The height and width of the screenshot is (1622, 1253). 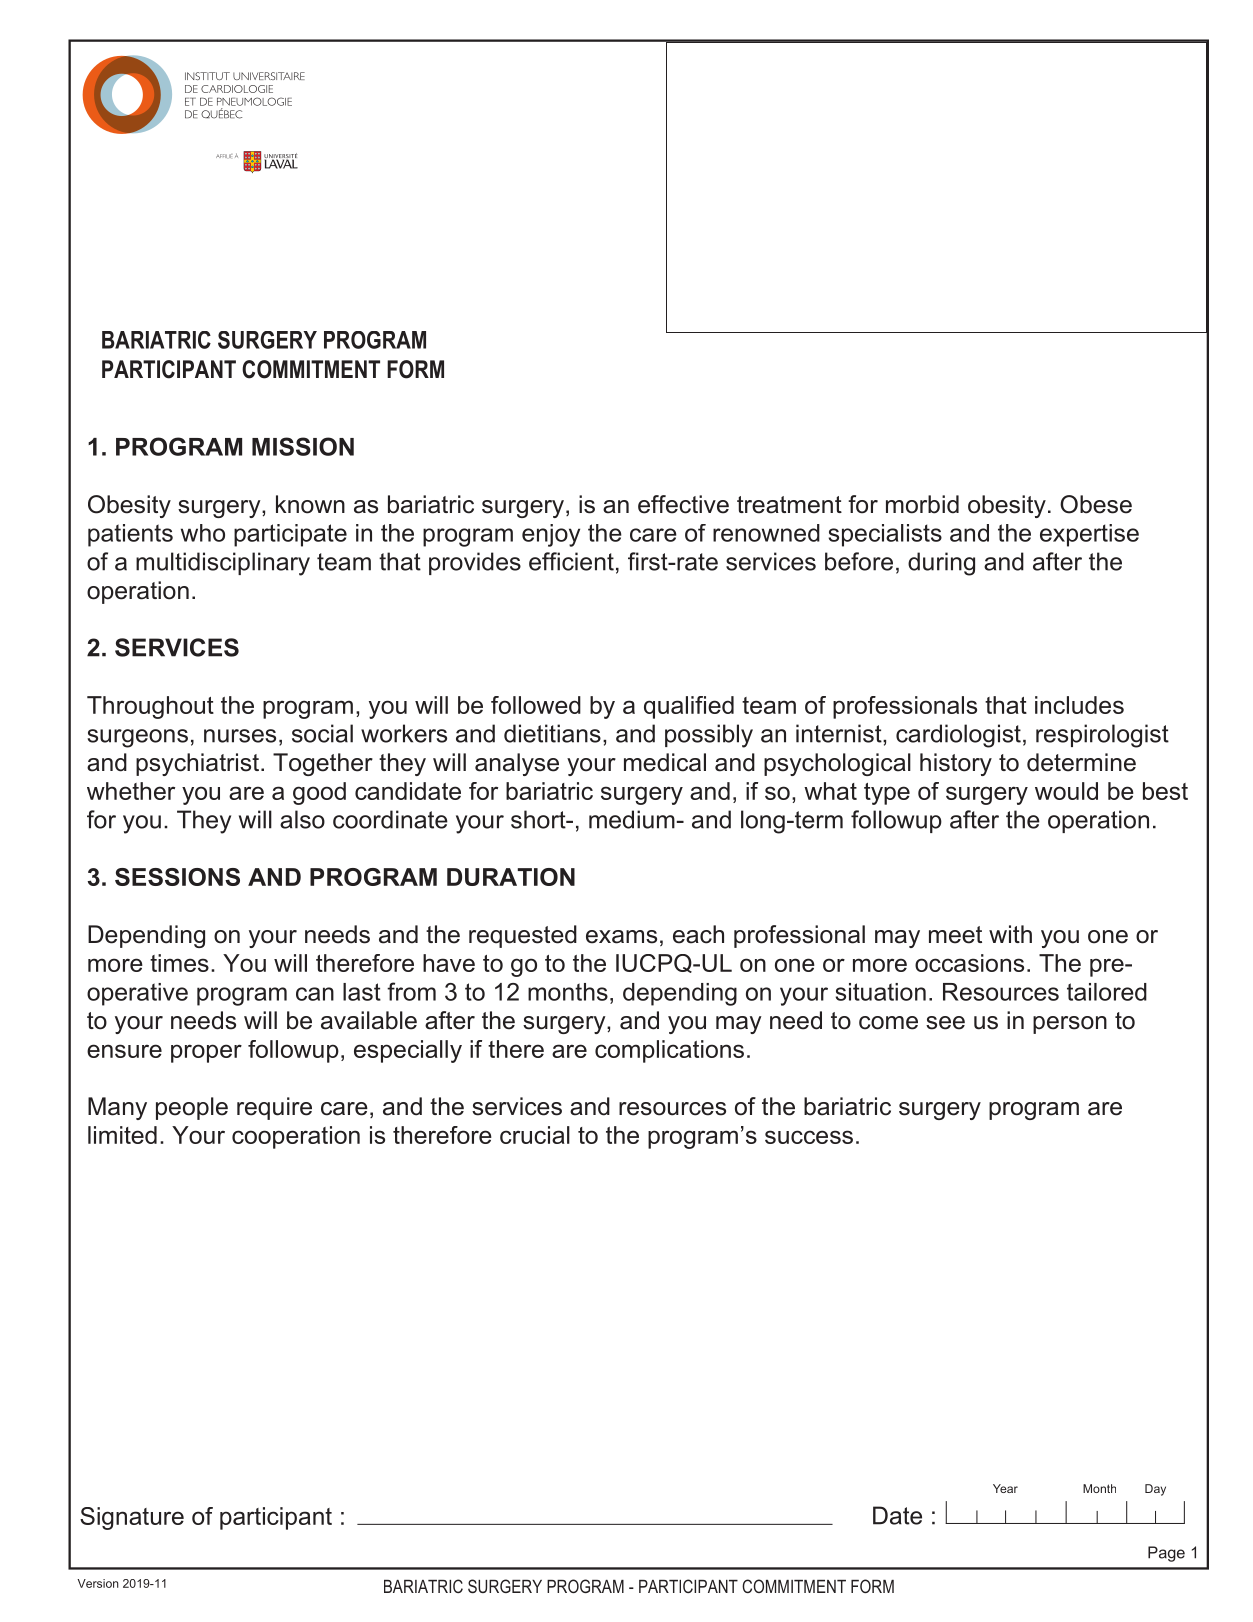 What do you see at coordinates (240, 736) in the screenshot?
I see `nurses` at bounding box center [240, 736].
